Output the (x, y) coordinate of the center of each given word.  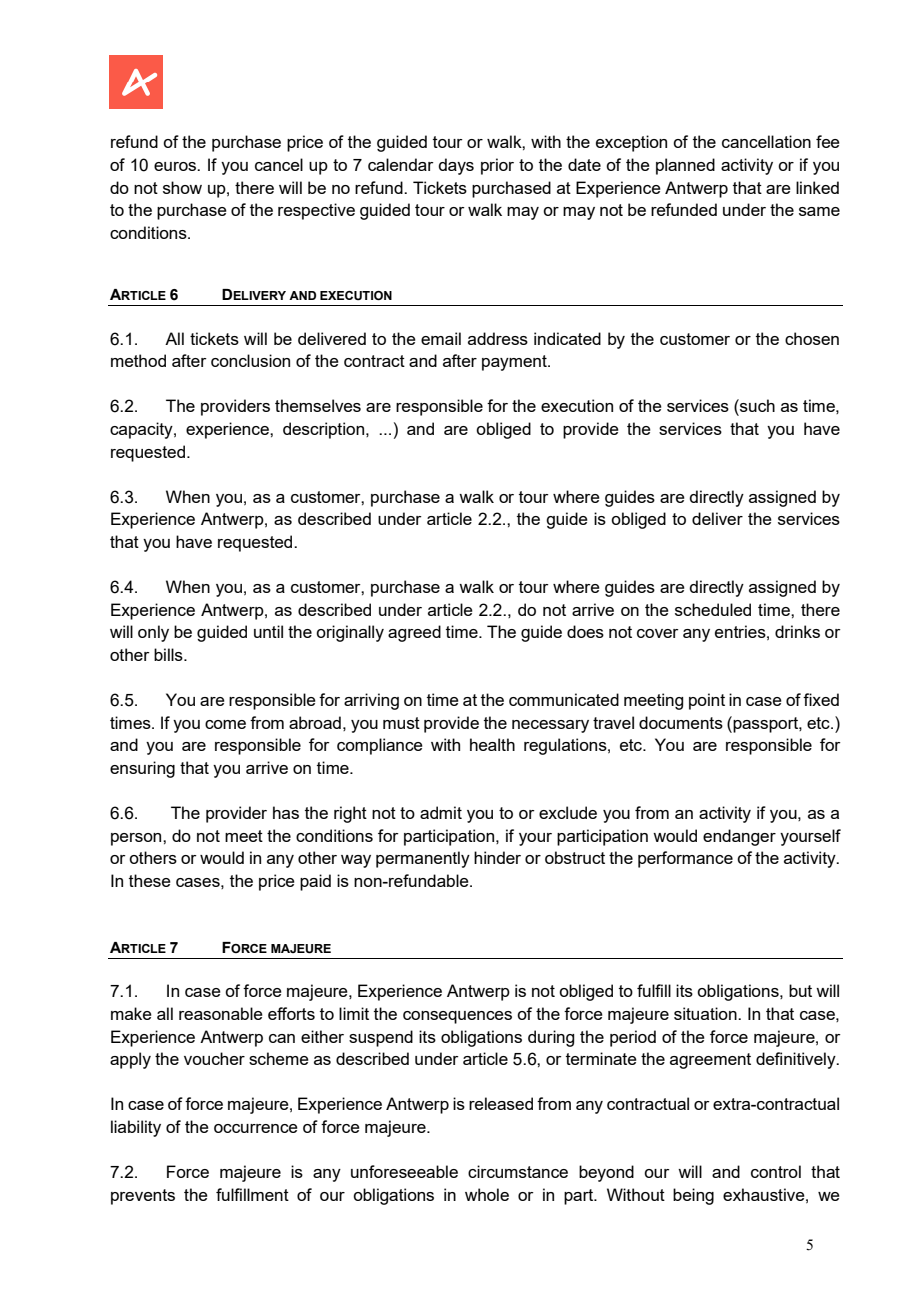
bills (169, 654)
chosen (812, 338)
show (182, 187)
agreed (414, 633)
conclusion (250, 360)
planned (685, 166)
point (707, 701)
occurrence (256, 1128)
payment (515, 363)
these (150, 880)
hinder (497, 857)
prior (497, 166)
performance (685, 859)
